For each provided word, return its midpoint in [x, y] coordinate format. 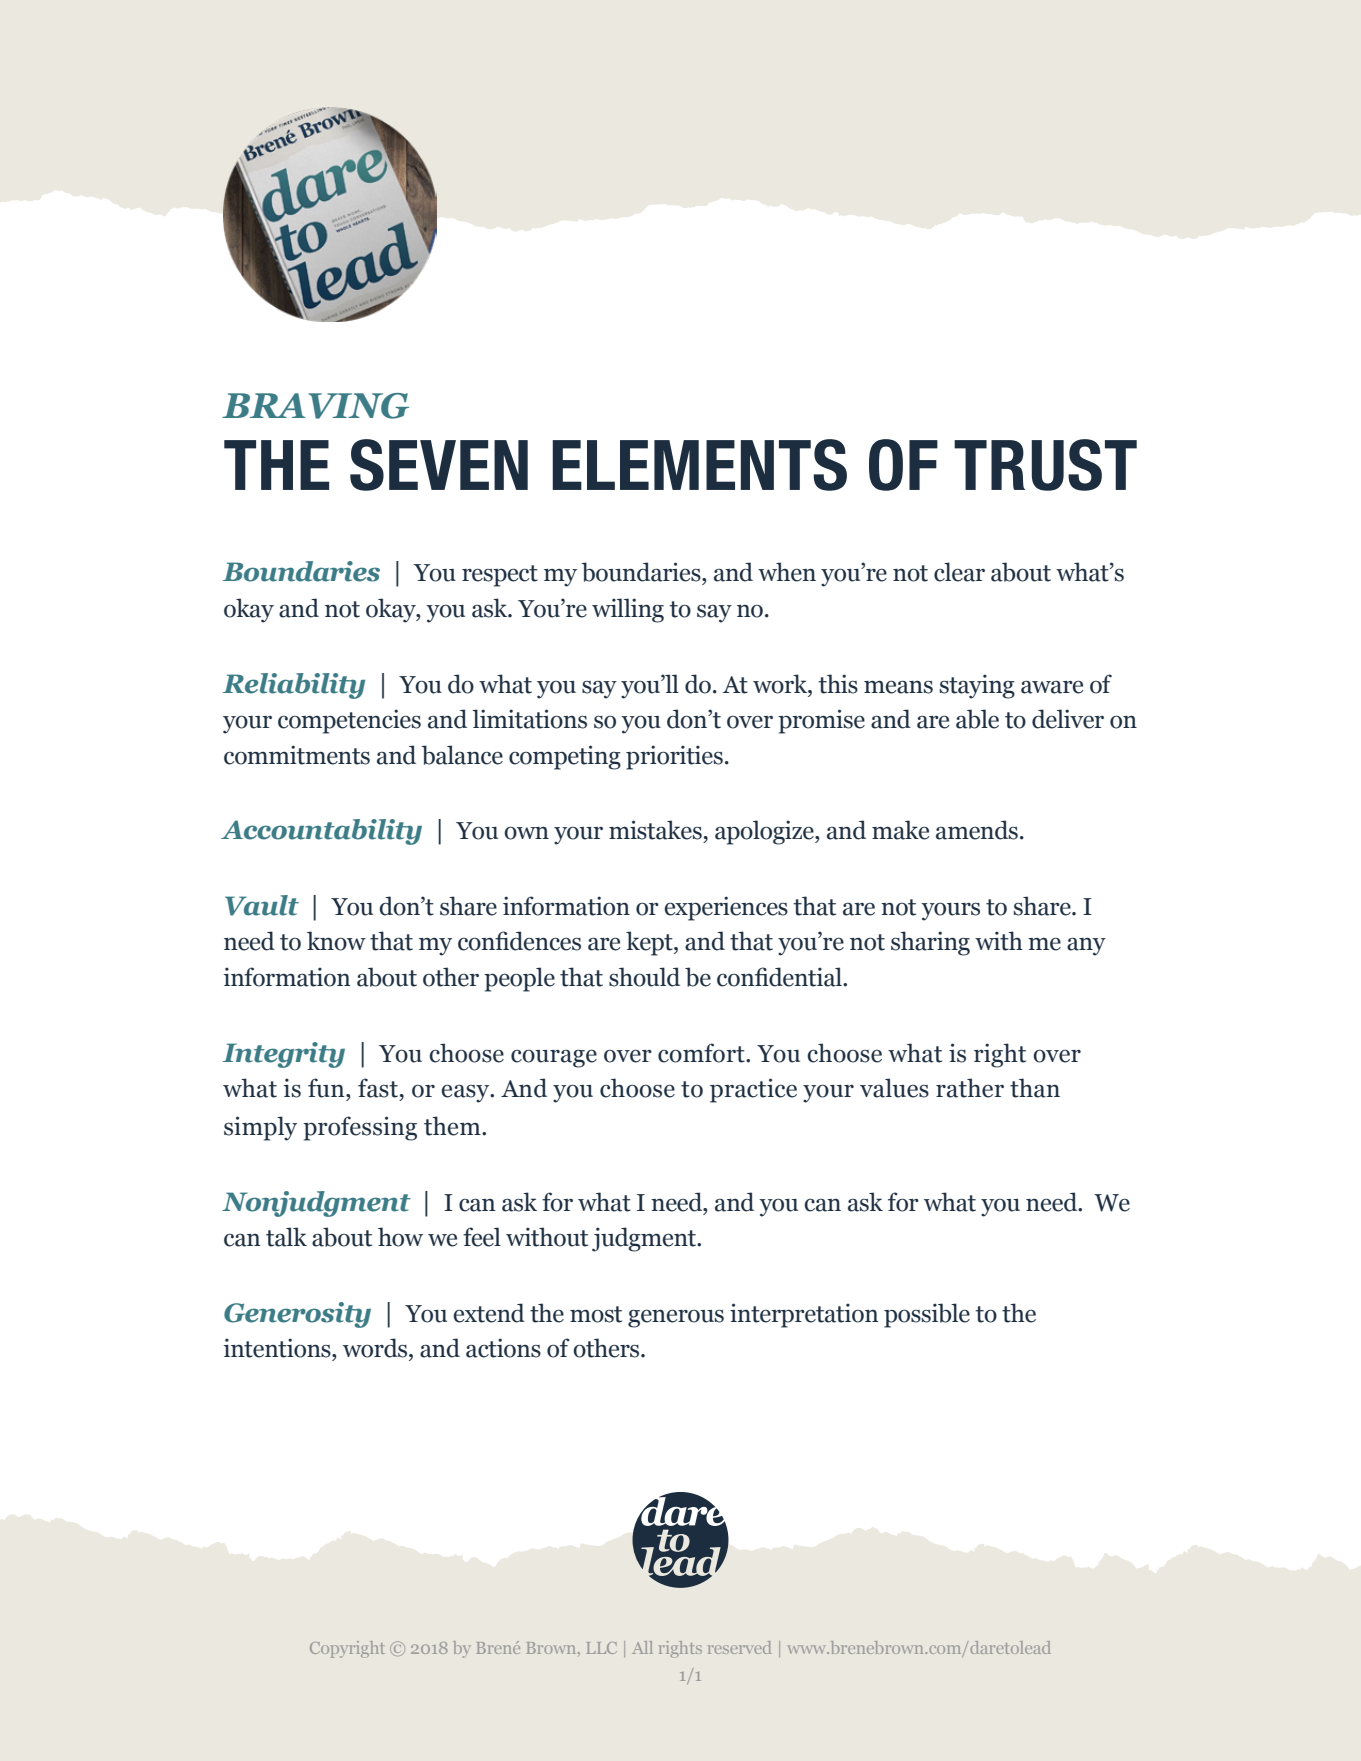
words [376, 1348]
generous [676, 1318]
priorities [674, 757]
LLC [602, 1648]
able [977, 719]
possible [927, 1315]
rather [970, 1088]
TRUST [1045, 465]
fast [378, 1088]
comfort [702, 1053]
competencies [349, 721]
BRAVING [315, 406]
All [642, 1647]
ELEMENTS [699, 465]
